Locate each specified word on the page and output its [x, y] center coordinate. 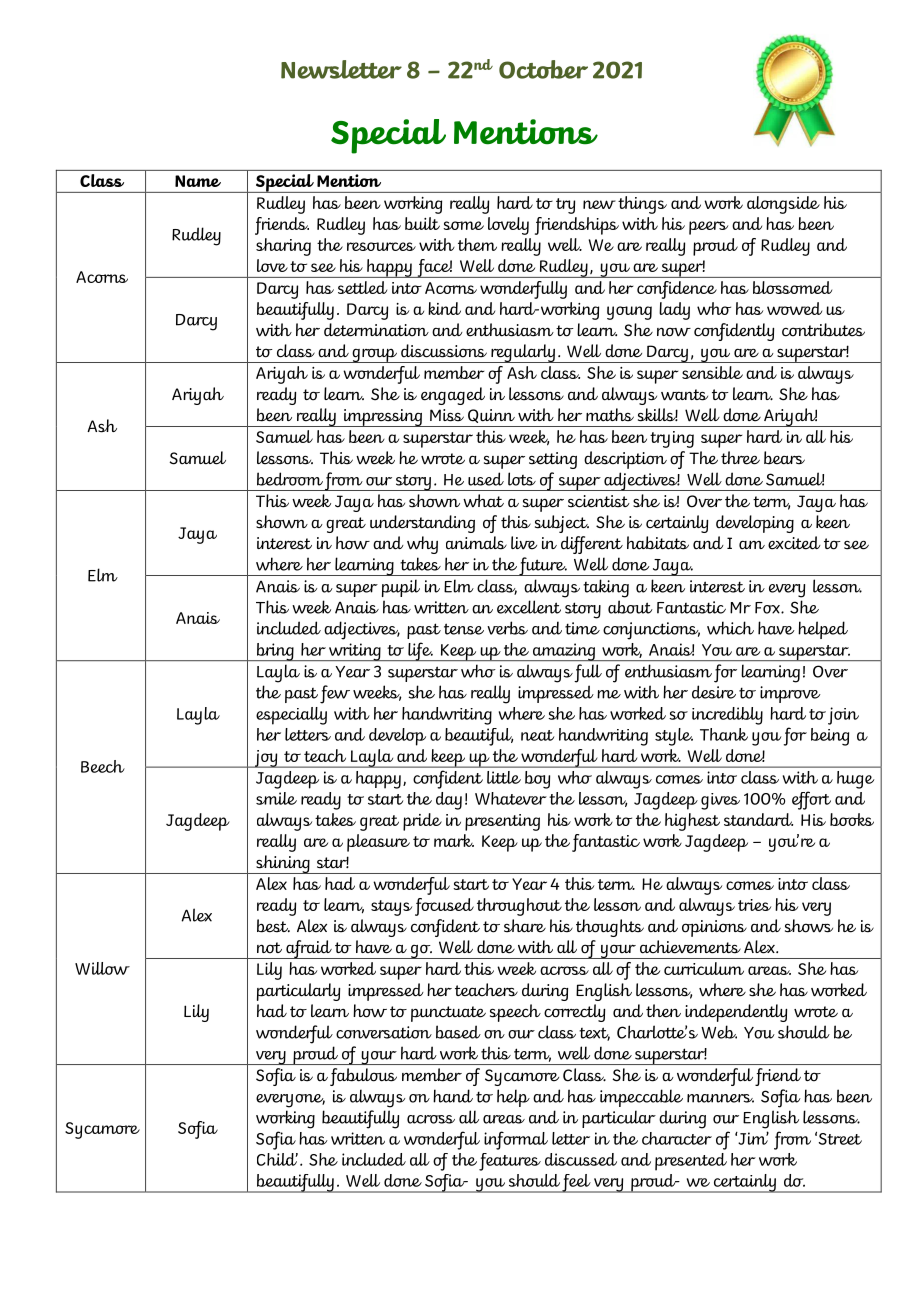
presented [691, 1162]
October [543, 69]
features [510, 1162]
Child [277, 1159]
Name [198, 181]
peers [708, 228]
